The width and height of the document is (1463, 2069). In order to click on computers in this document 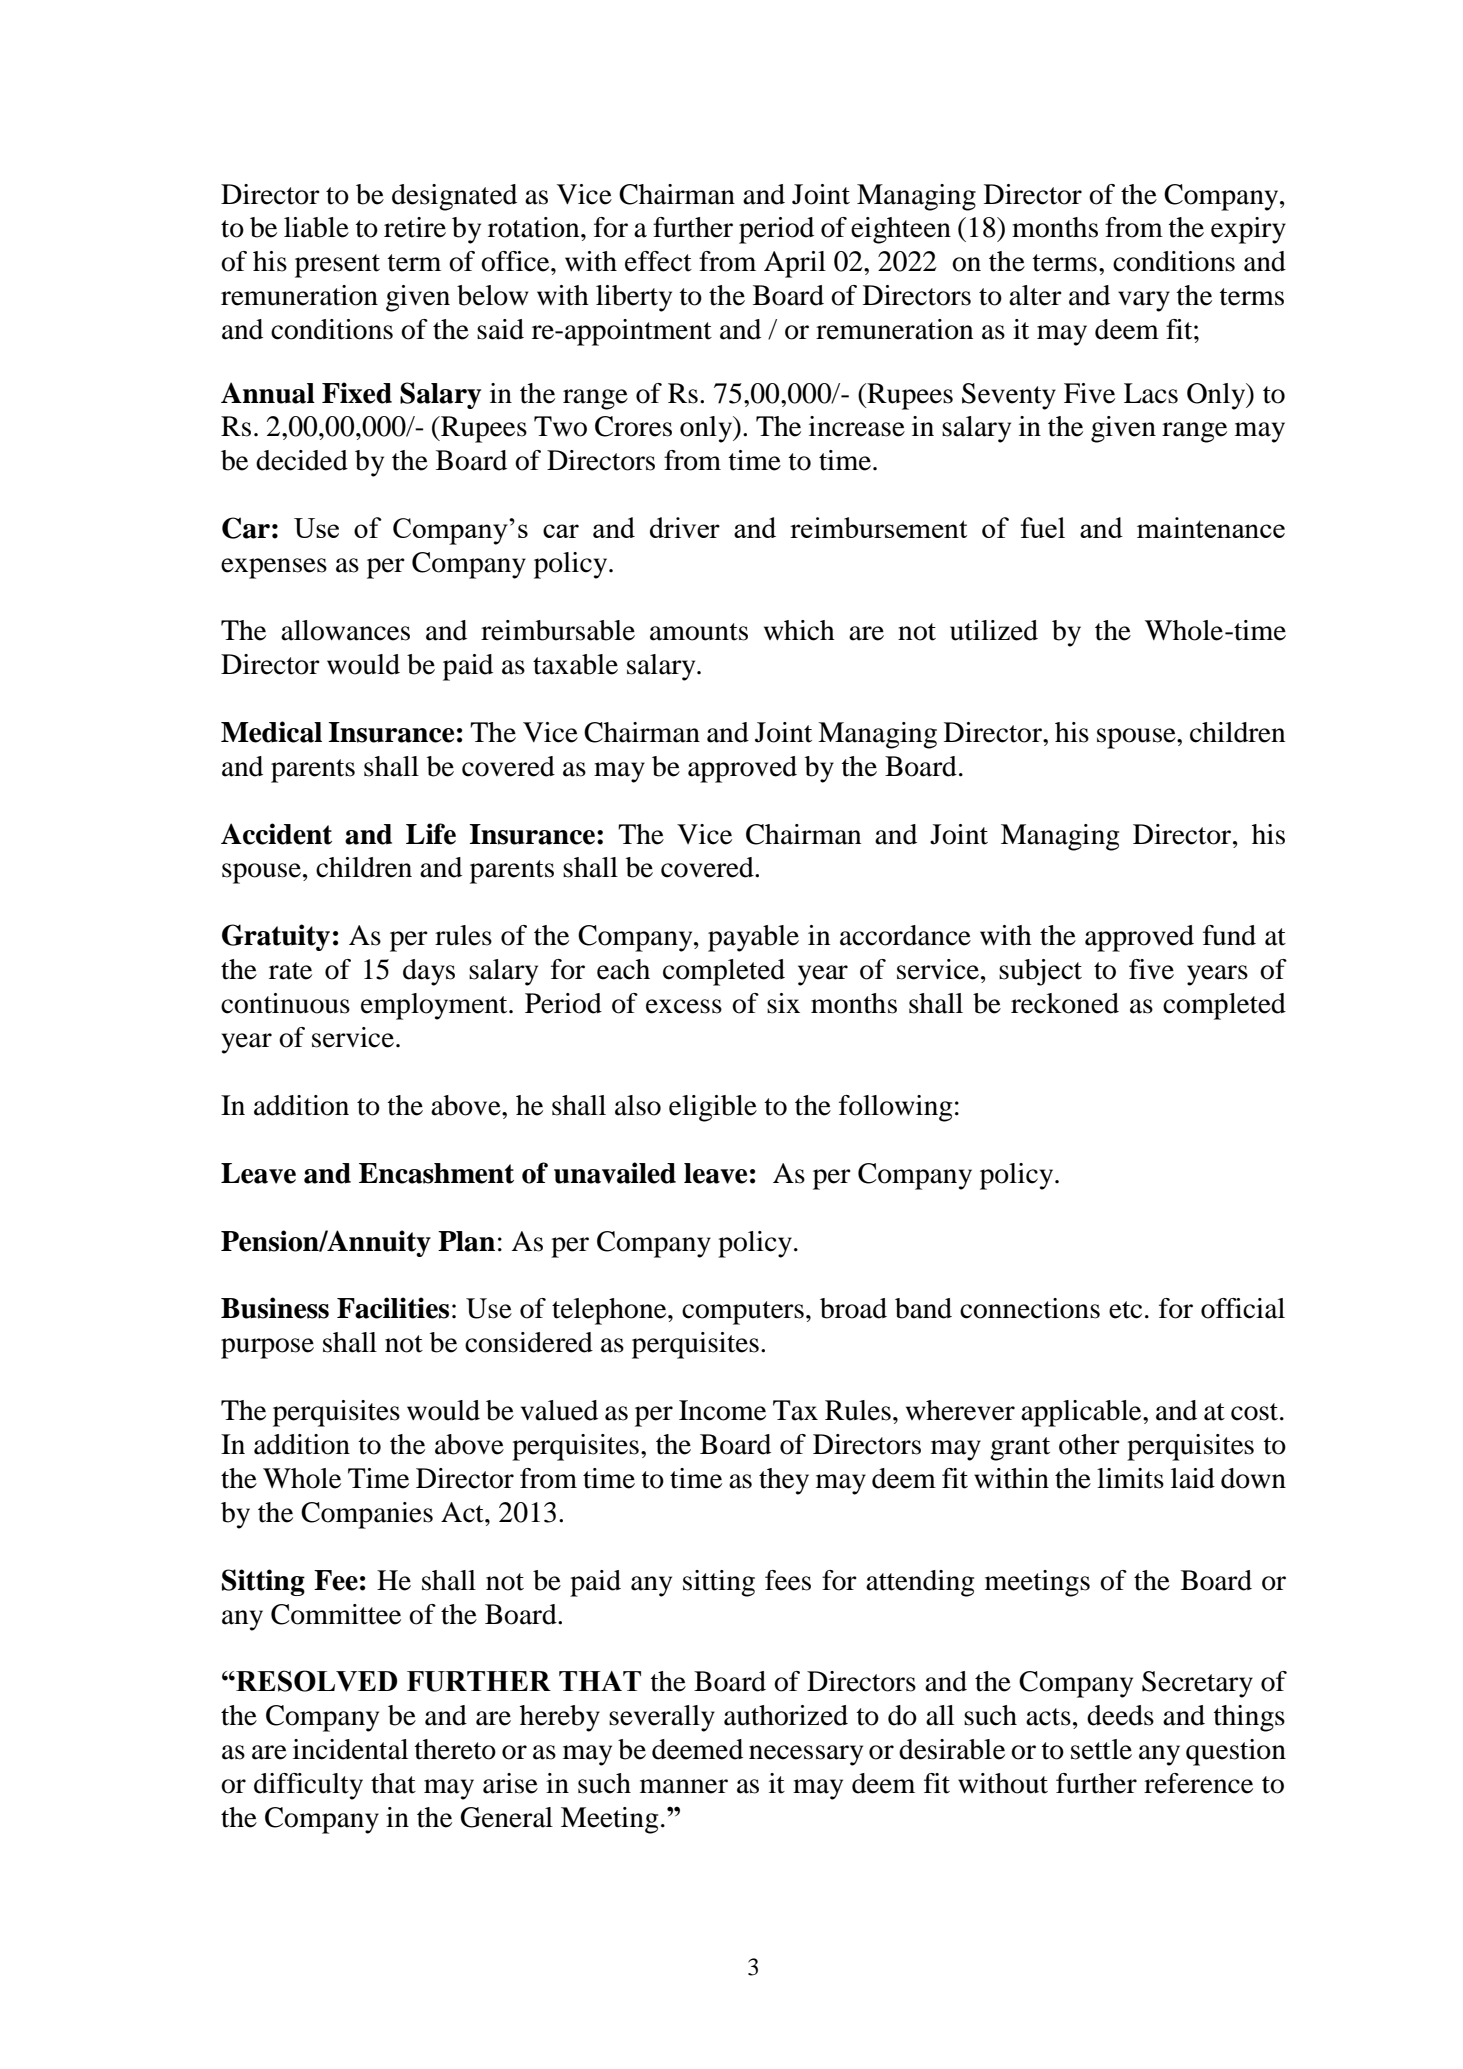, I will do `click(743, 1313)`.
